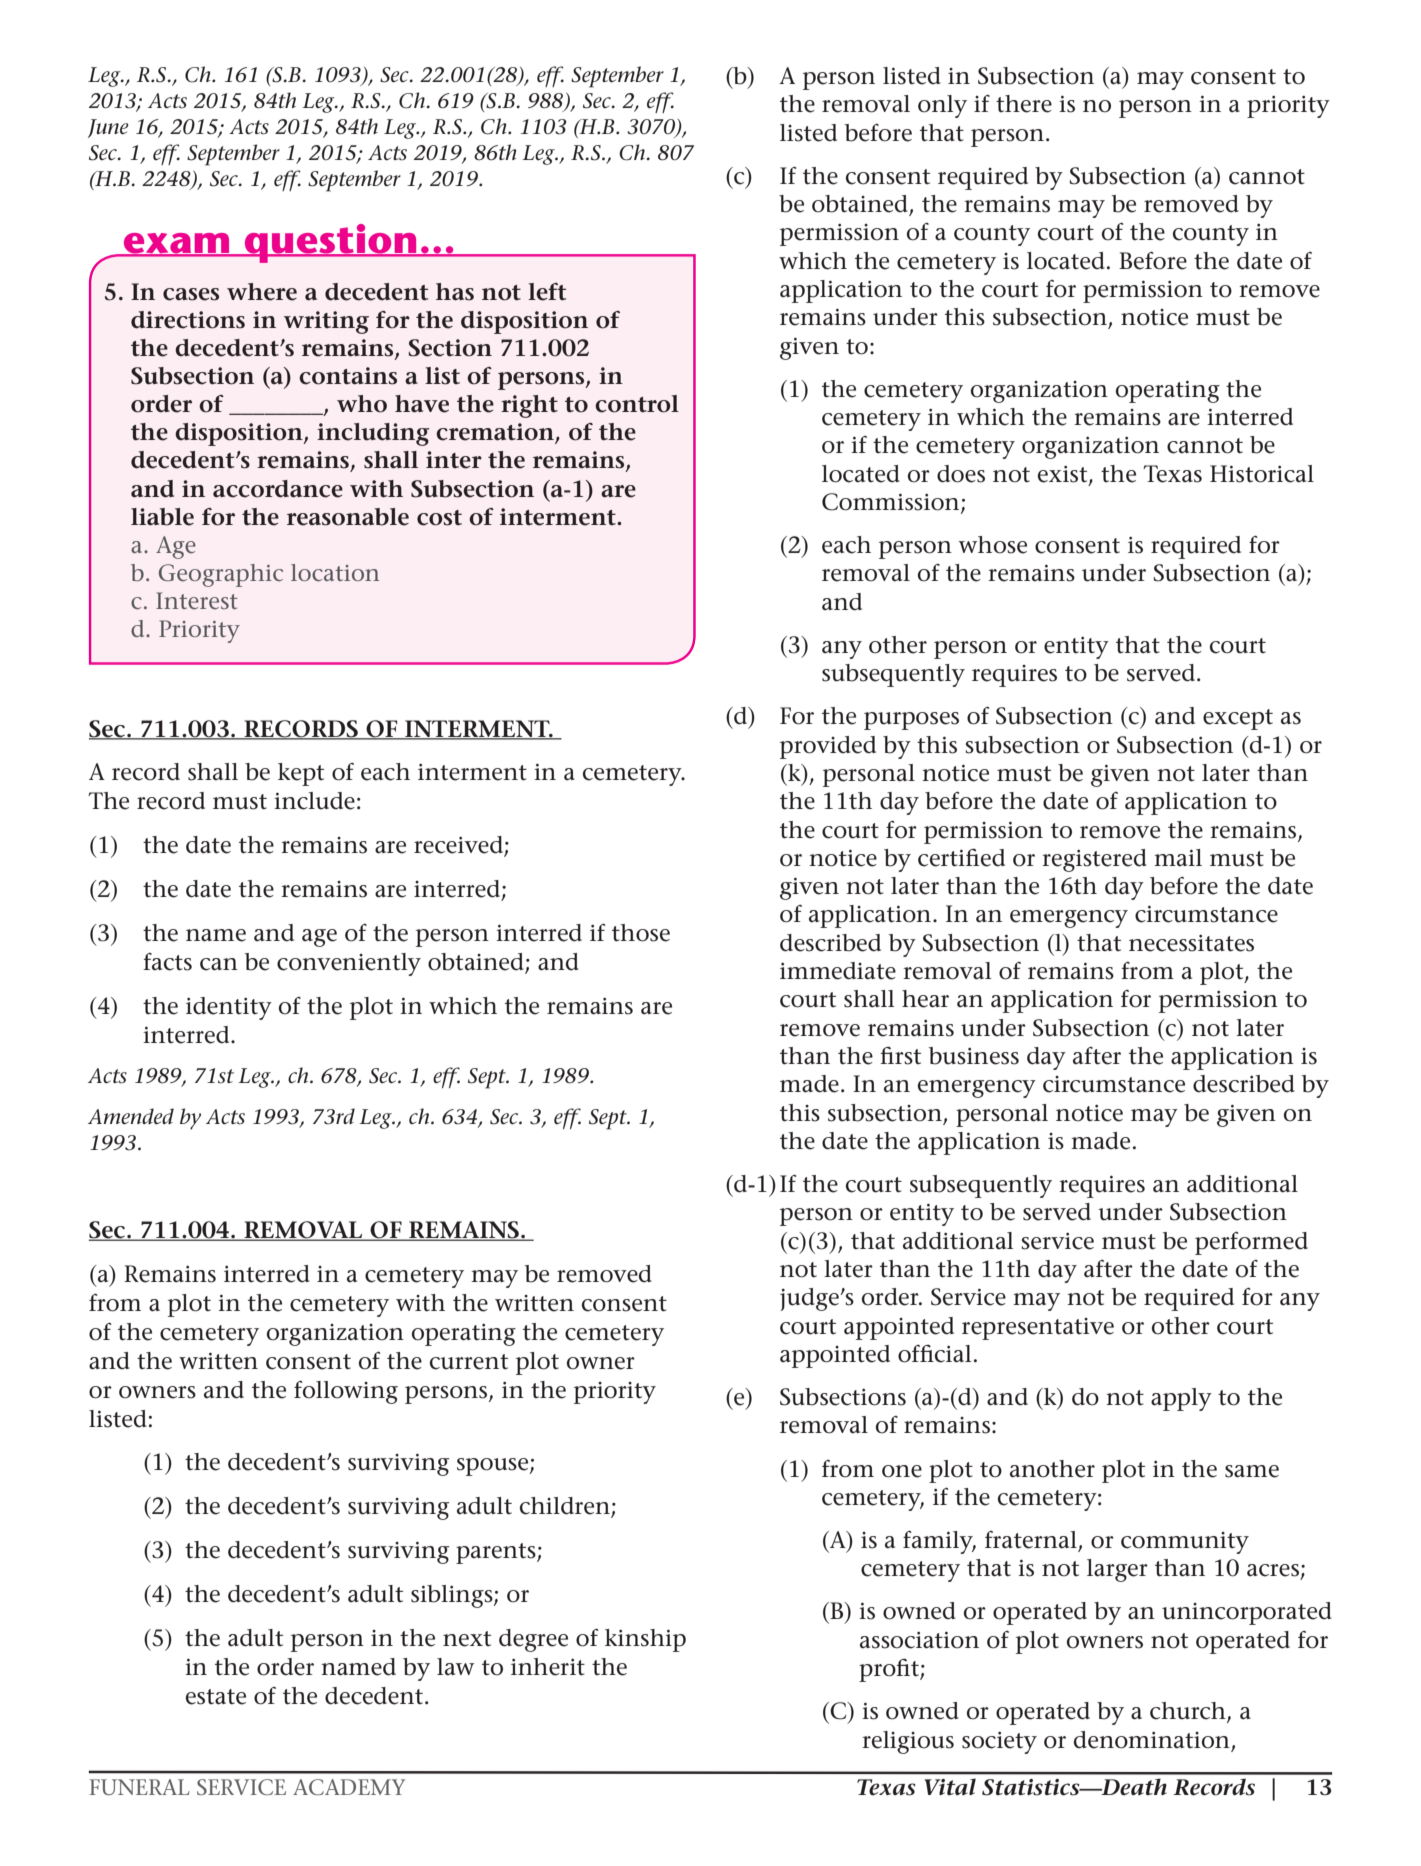  Describe the element at coordinates (1024, 104) in the screenshot. I see `there` at that location.
